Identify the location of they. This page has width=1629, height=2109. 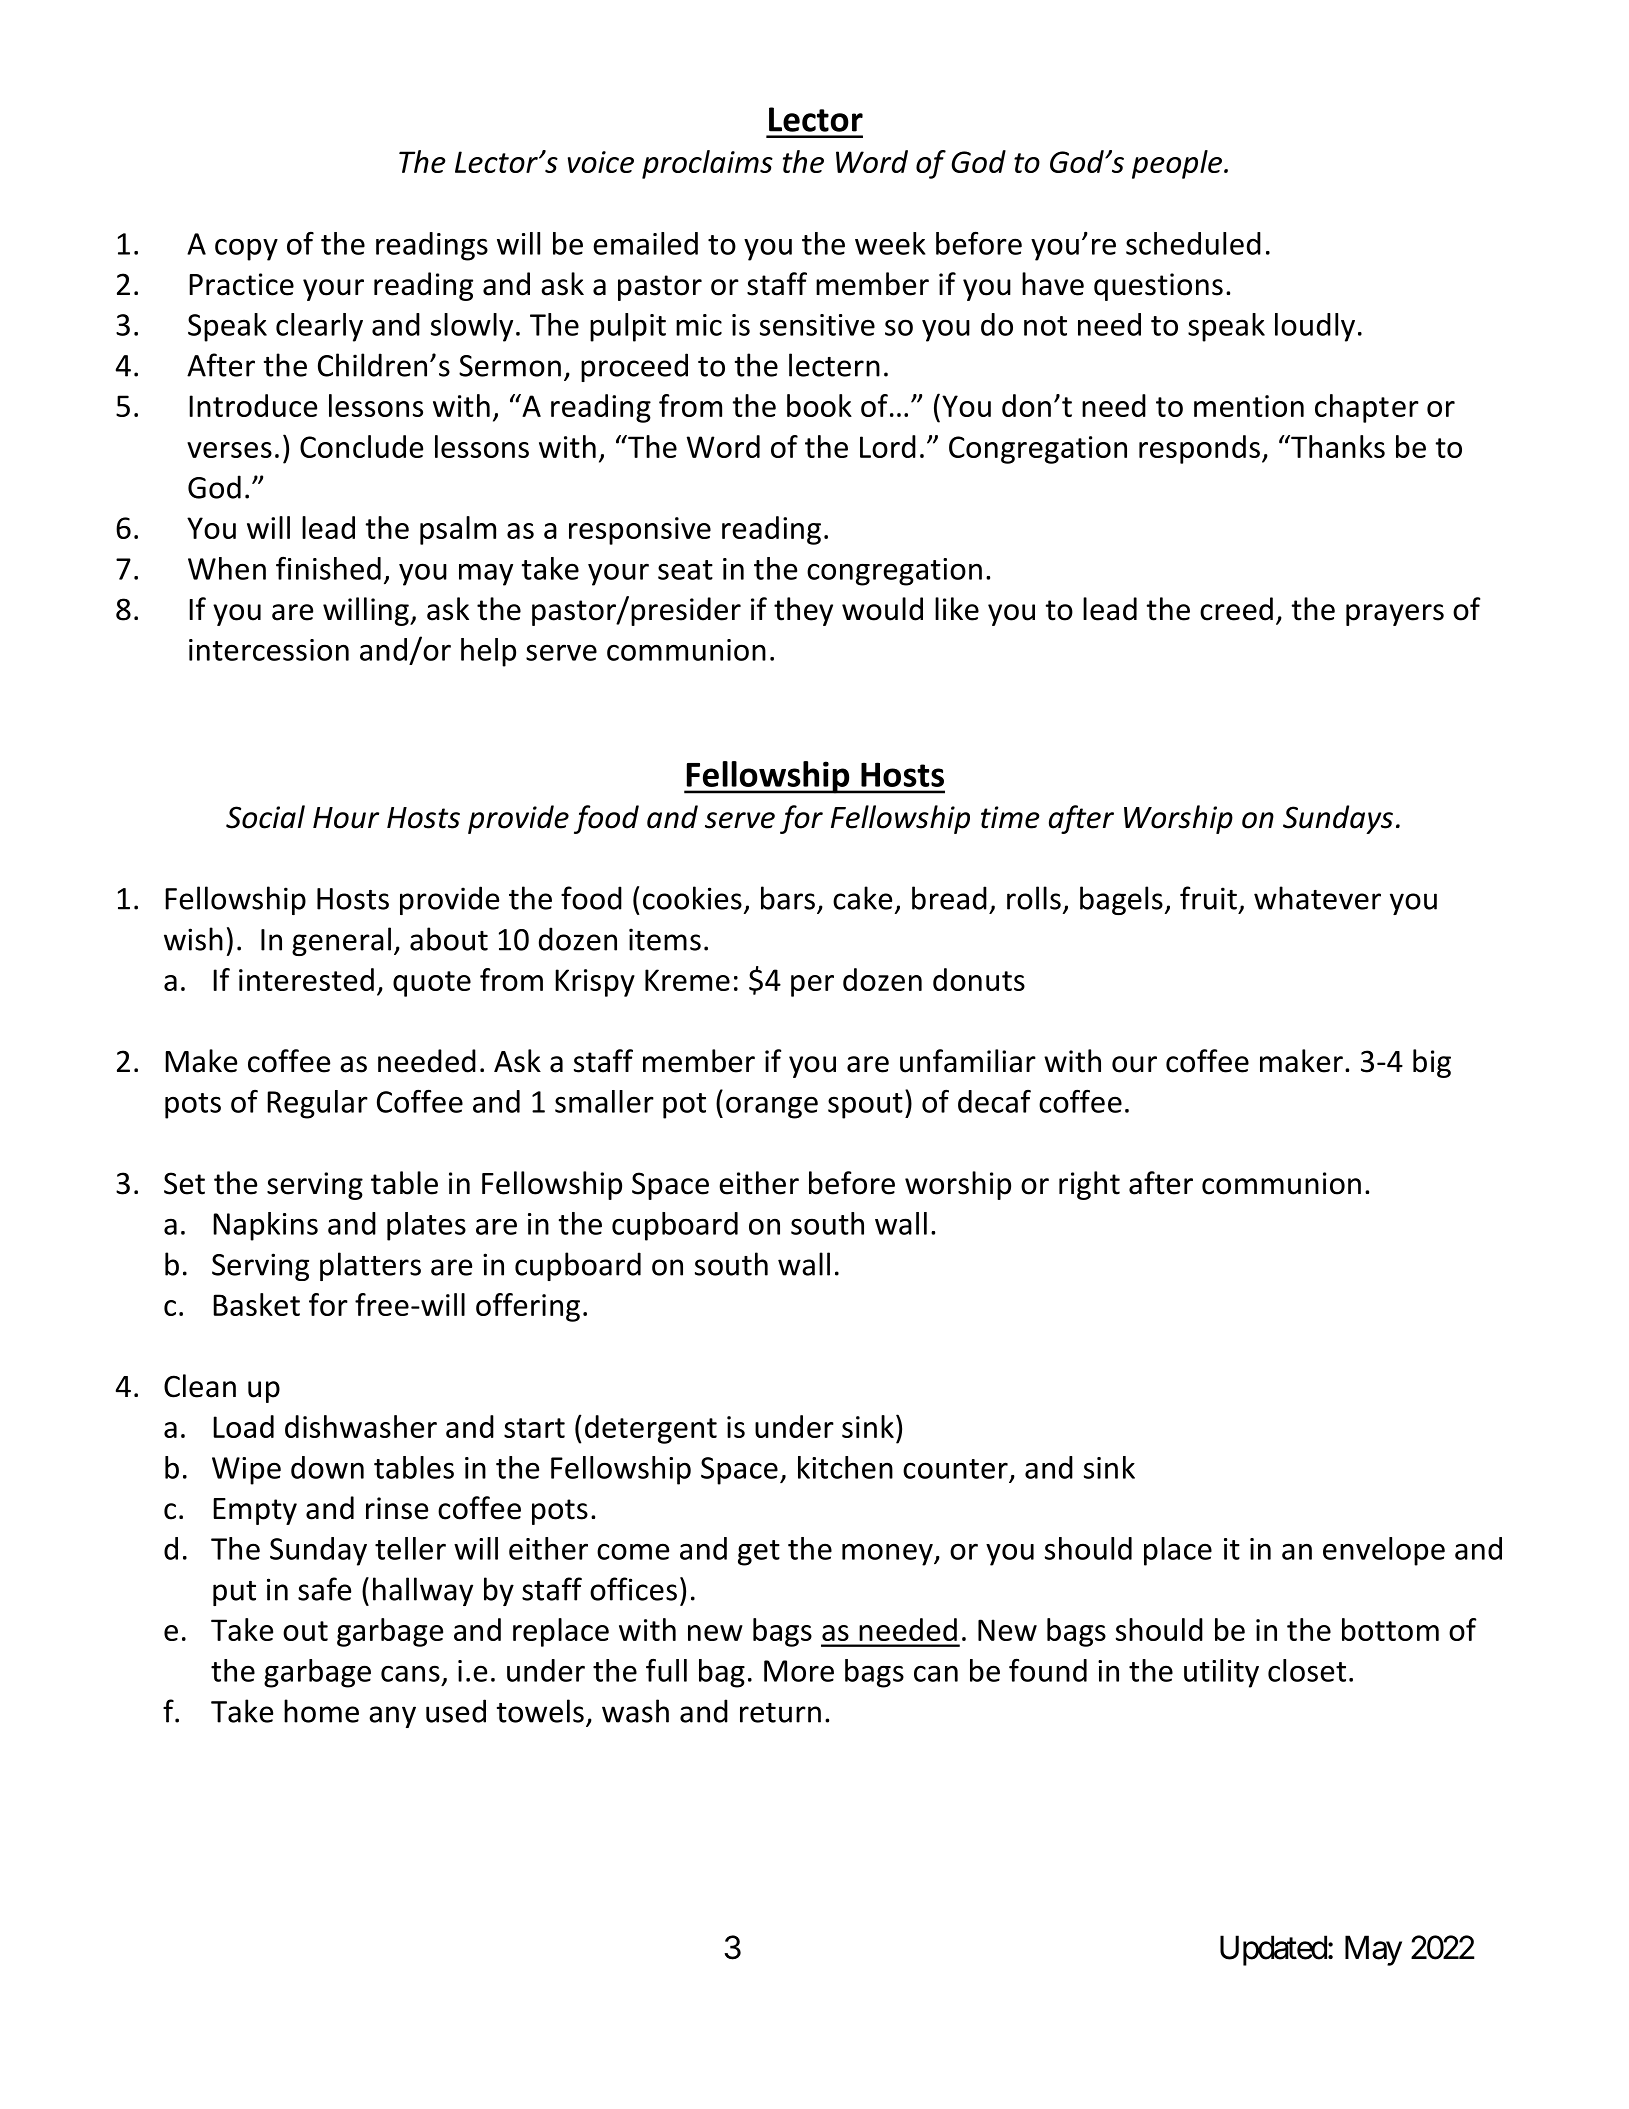
(803, 611).
